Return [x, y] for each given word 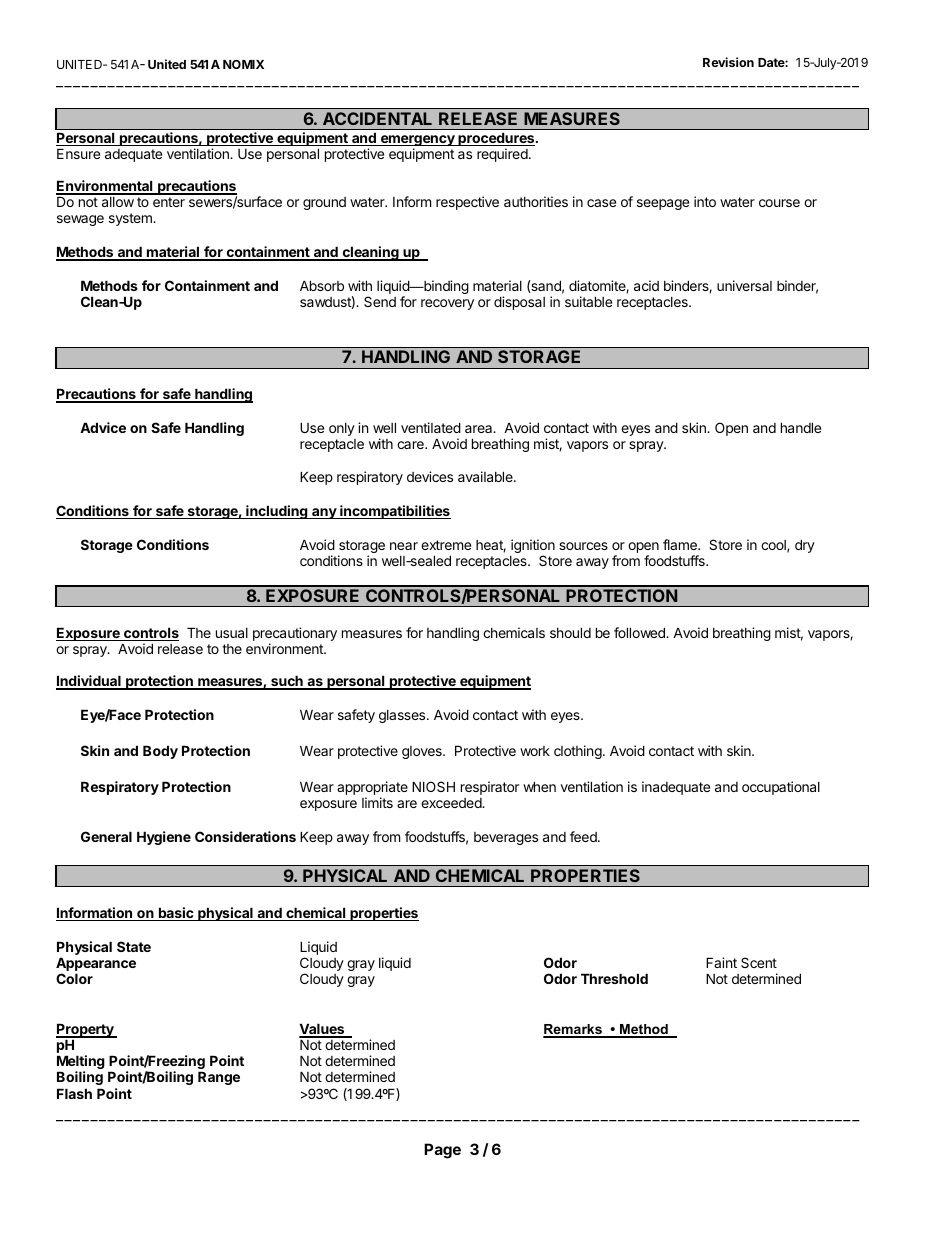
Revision [728, 62]
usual [232, 633]
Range [219, 1078]
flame [681, 544]
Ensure [78, 153]
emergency [417, 142]
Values [323, 1030]
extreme [446, 545]
